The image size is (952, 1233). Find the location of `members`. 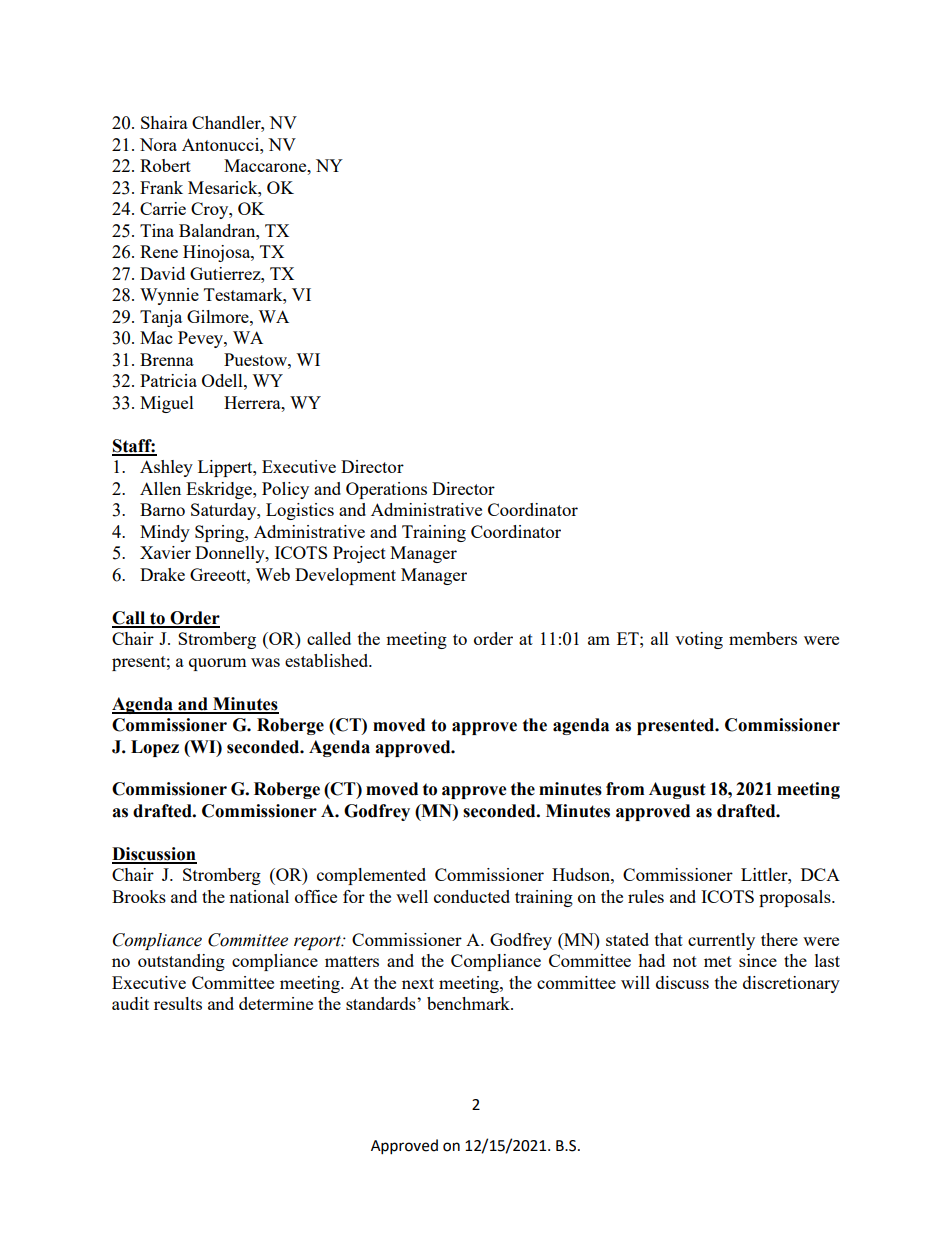

members is located at coordinates (763, 638).
